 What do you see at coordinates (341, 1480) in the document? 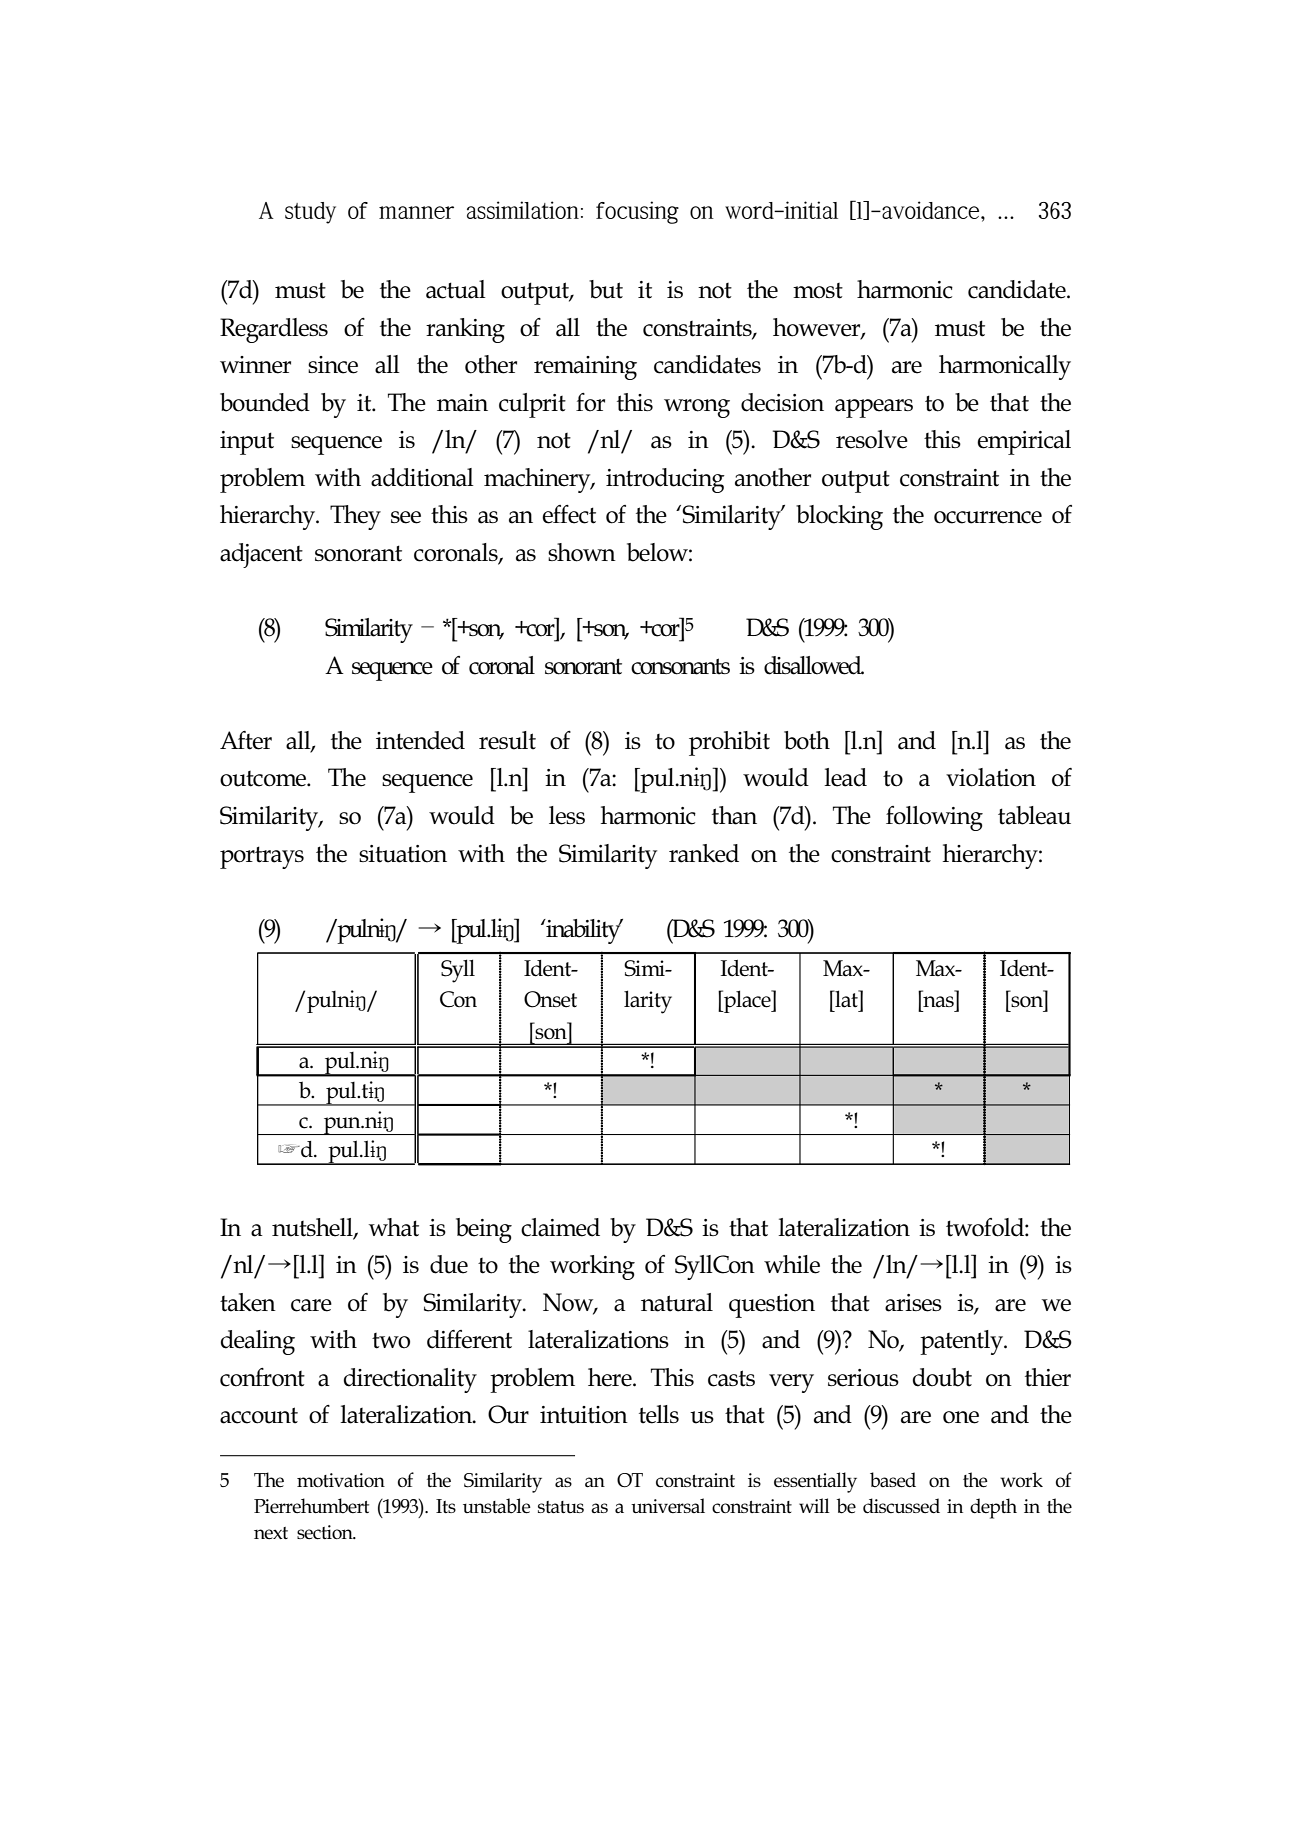
I see `motivation` at bounding box center [341, 1480].
